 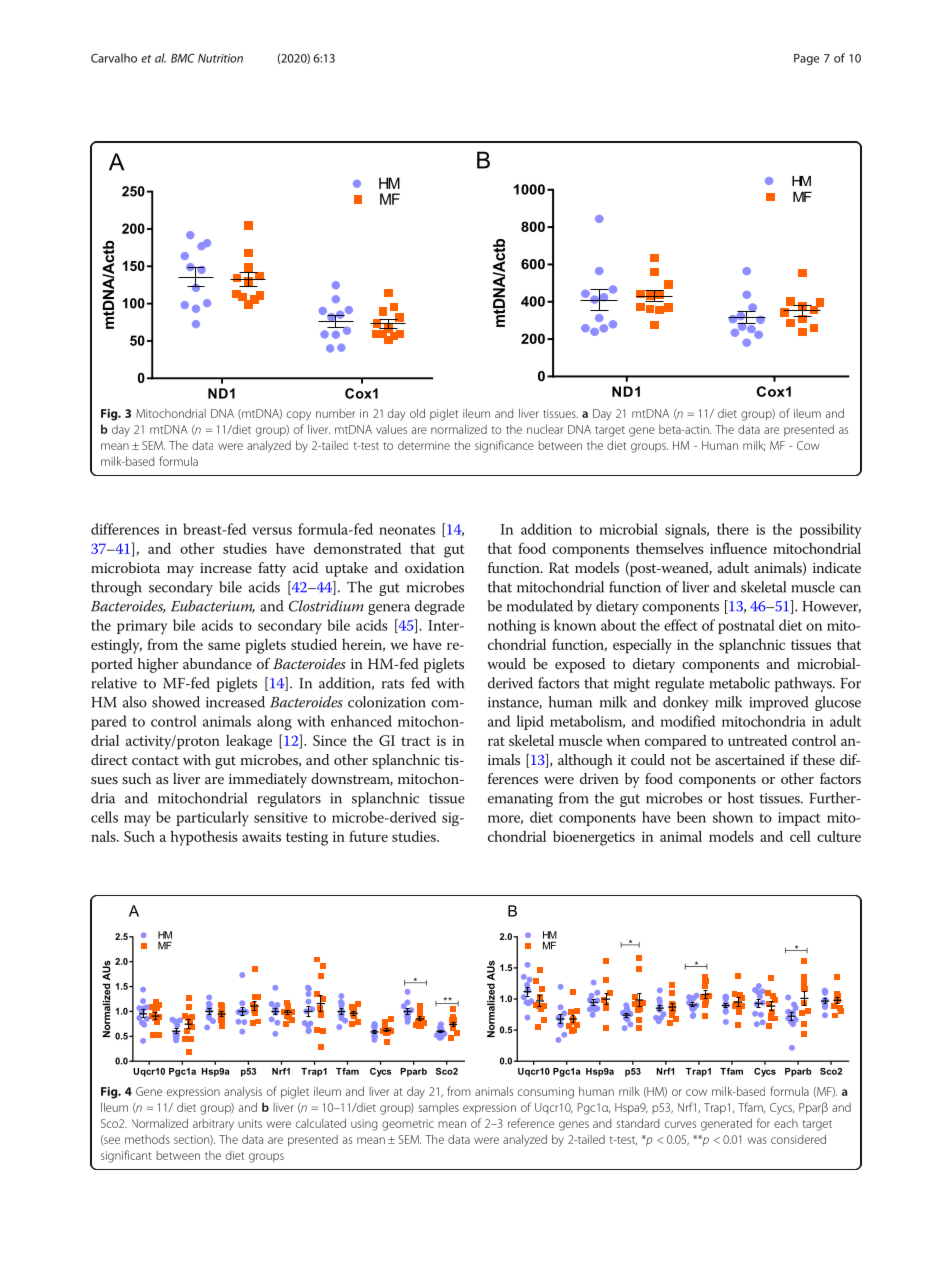 I want to click on copy, so click(x=299, y=416).
